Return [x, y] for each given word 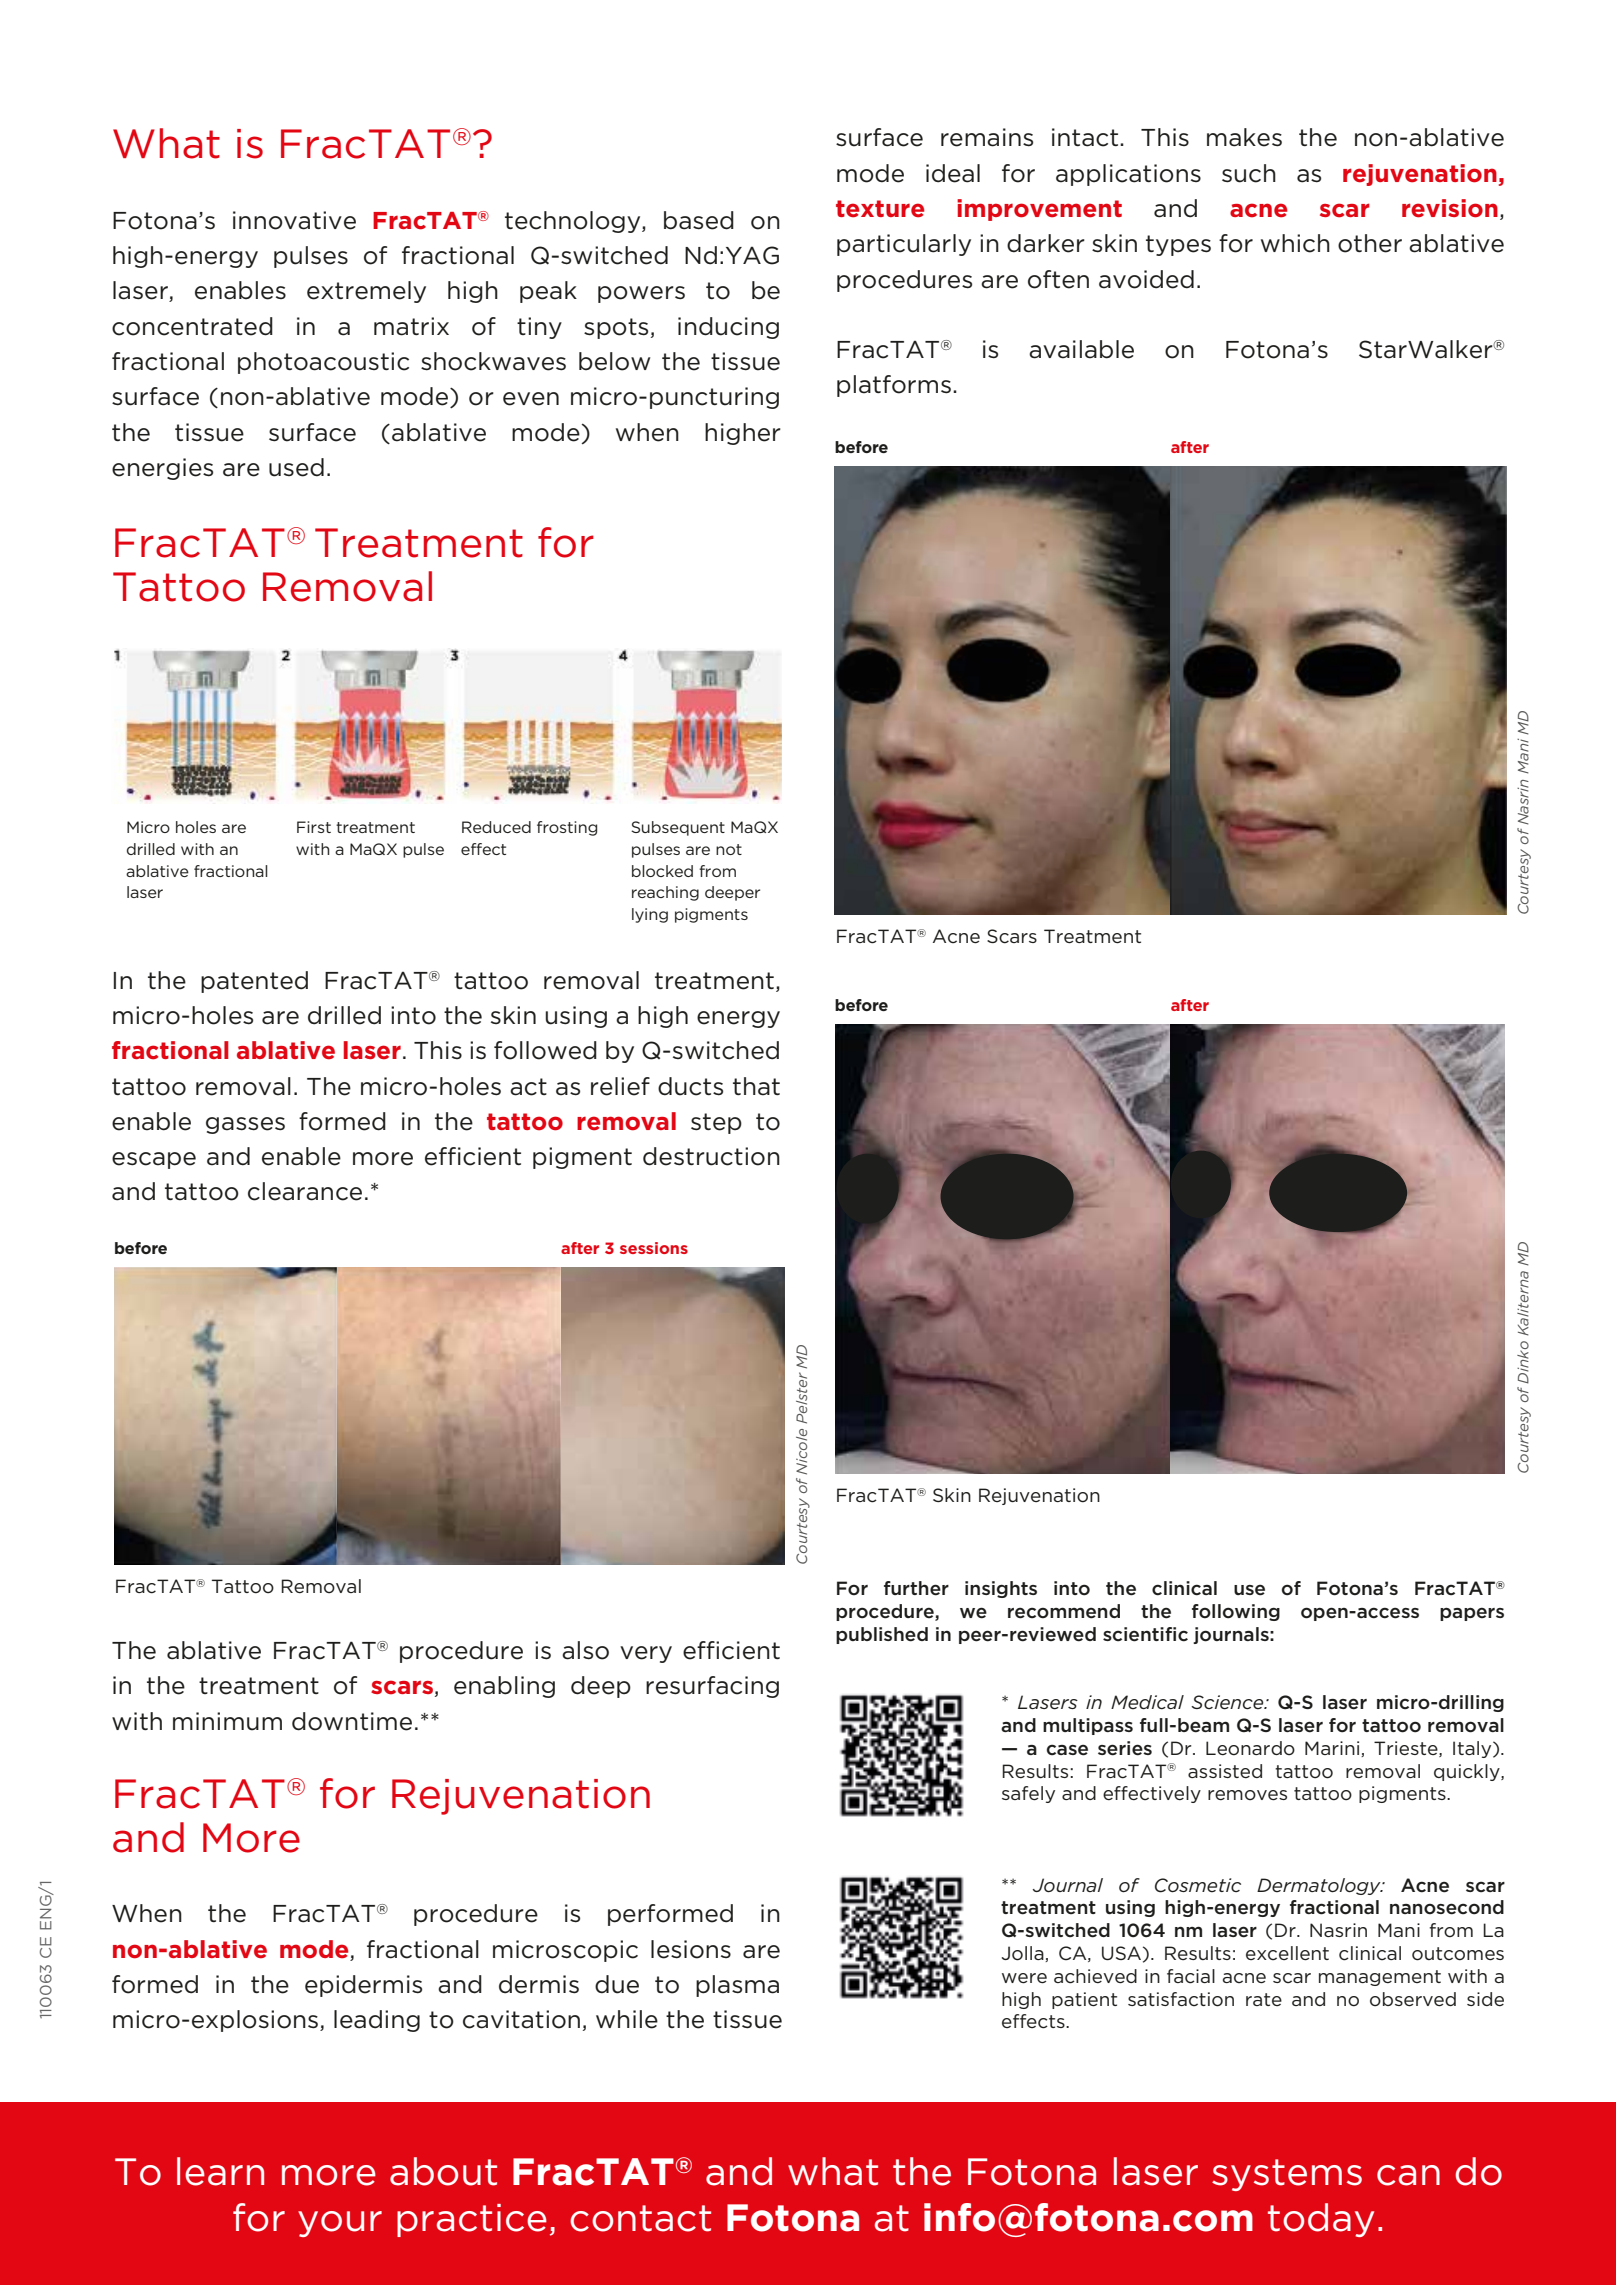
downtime [352, 1721]
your [340, 2224]
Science [1228, 1702]
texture [880, 209]
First [314, 827]
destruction [711, 1156]
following [1236, 1612]
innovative [294, 220]
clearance [305, 1191]
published [882, 1635]
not [729, 849]
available [1081, 349]
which [1295, 243]
